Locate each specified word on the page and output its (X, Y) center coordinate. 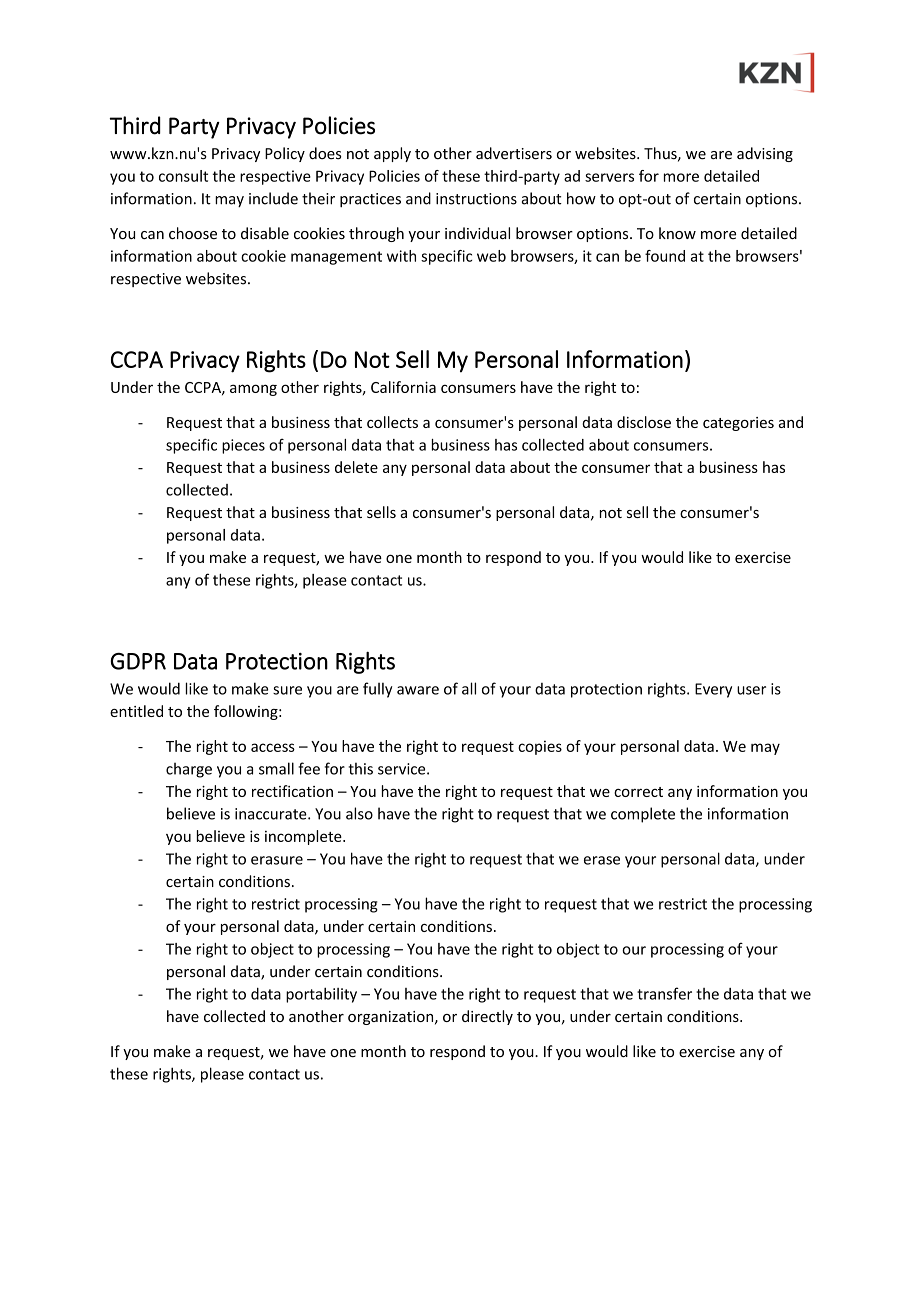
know (677, 233)
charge (189, 770)
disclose (644, 422)
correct (638, 792)
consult (183, 176)
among (253, 390)
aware (418, 690)
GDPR (138, 661)
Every (713, 690)
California (403, 387)
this (361, 768)
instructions (476, 199)
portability (321, 995)
